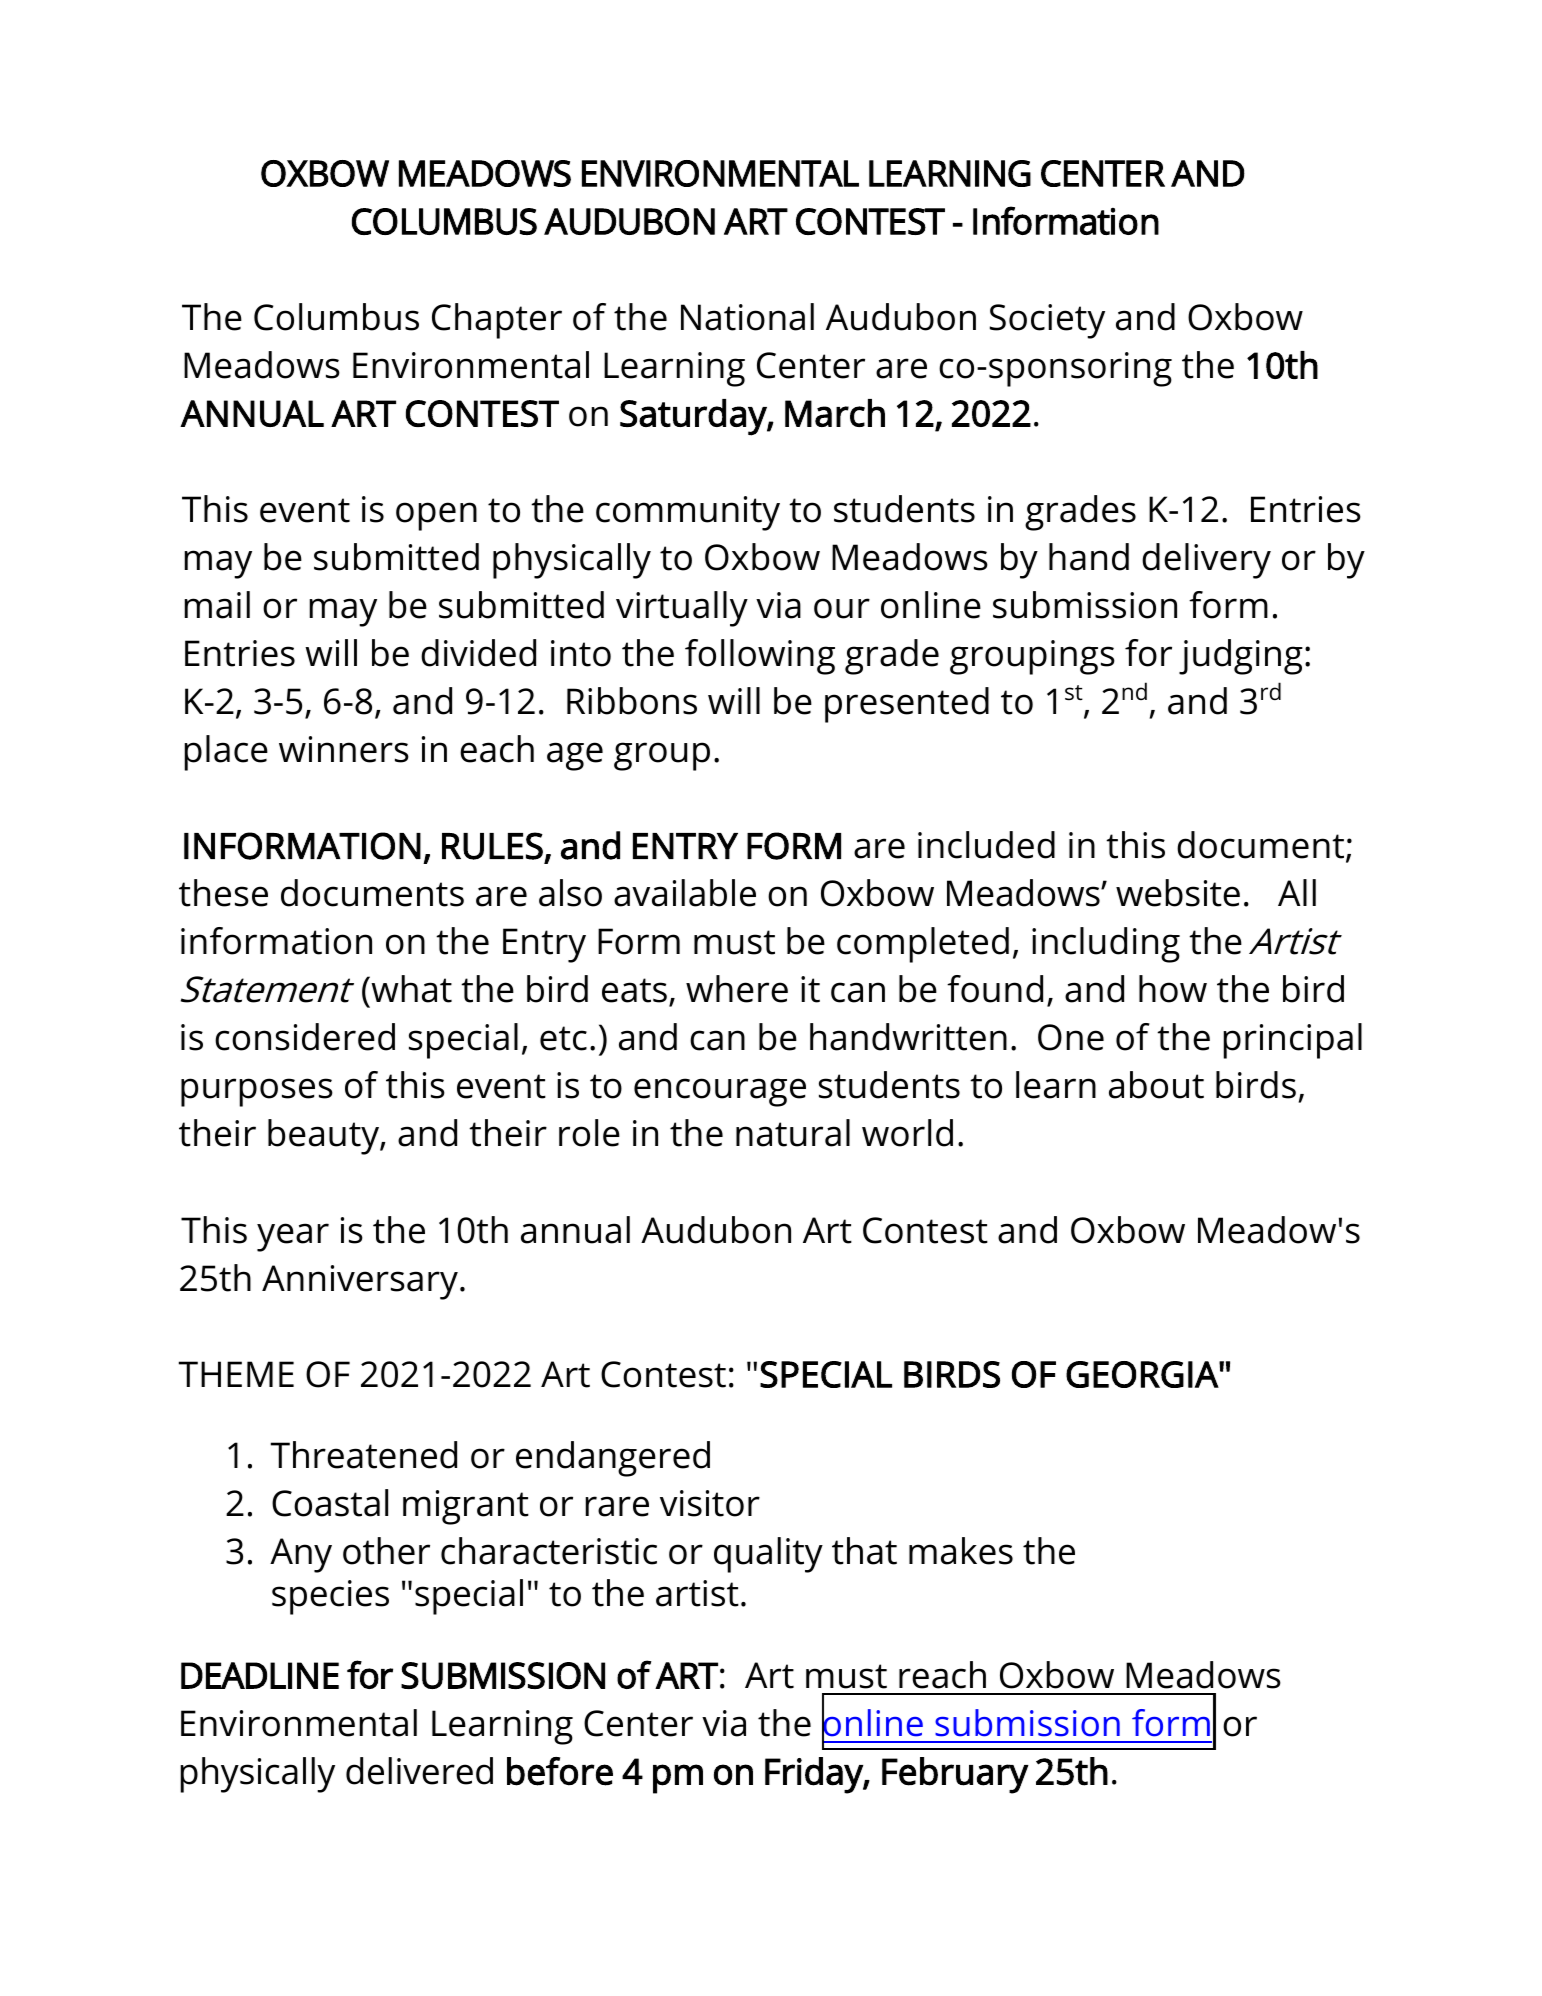 The width and height of the document is (1542, 1996). I want to click on available, so click(685, 893).
